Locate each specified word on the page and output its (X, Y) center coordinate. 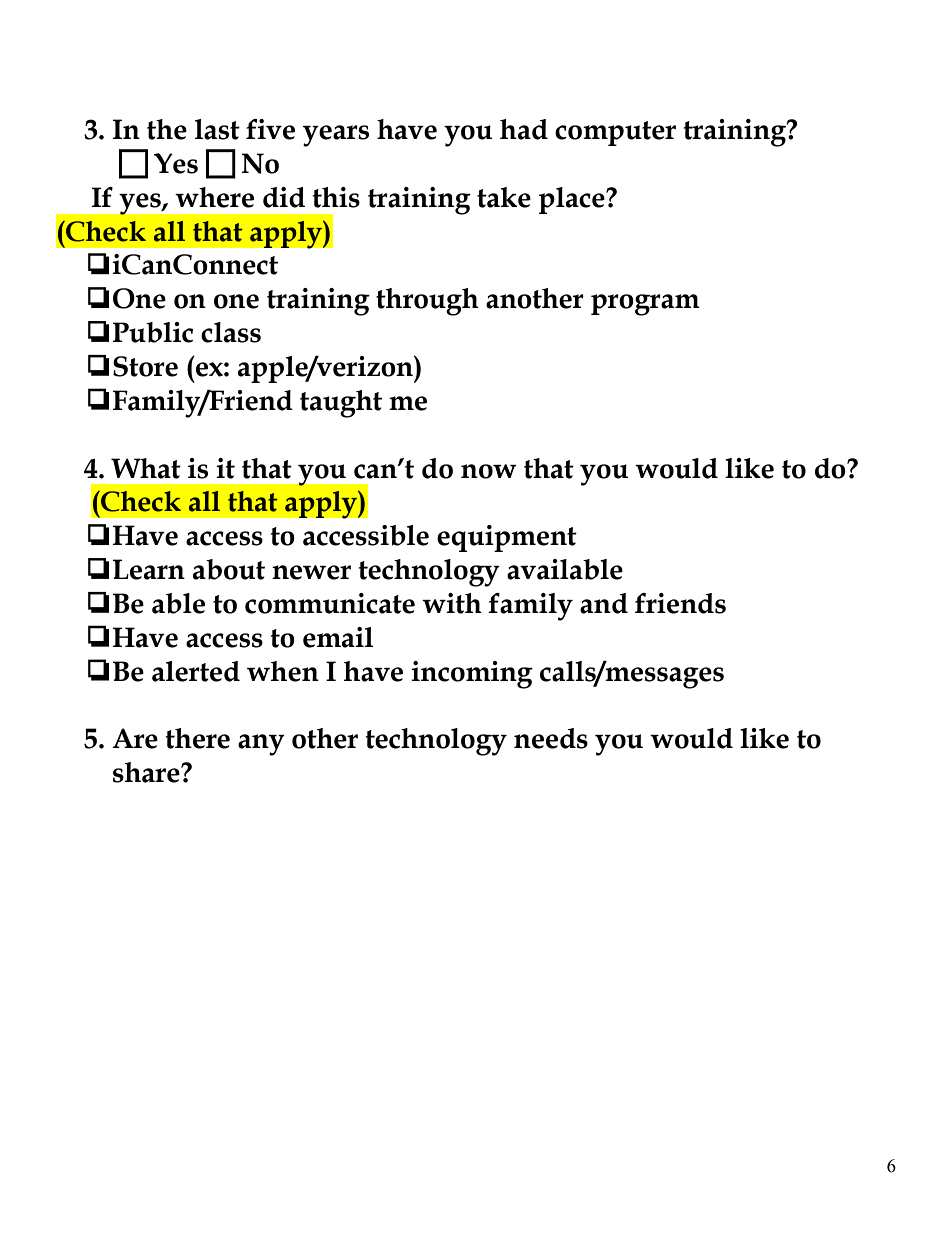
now (489, 471)
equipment (507, 538)
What (146, 468)
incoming (472, 675)
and (604, 603)
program (645, 305)
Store (145, 366)
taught (341, 404)
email (338, 637)
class (231, 332)
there (197, 738)
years (336, 136)
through (427, 302)
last (217, 129)
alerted (196, 671)
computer (615, 133)
